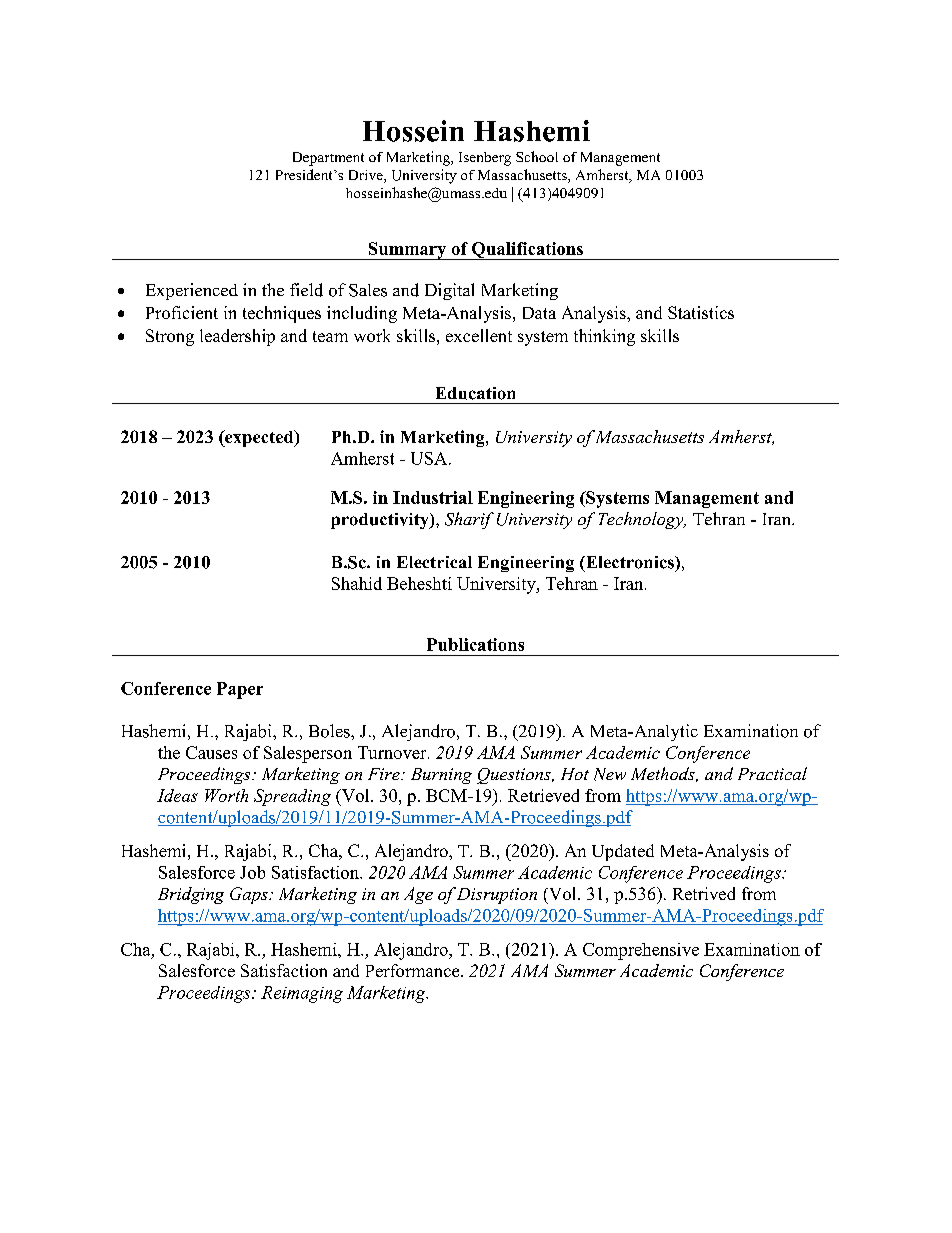 The image size is (952, 1233). I want to click on Performance, so click(414, 970).
